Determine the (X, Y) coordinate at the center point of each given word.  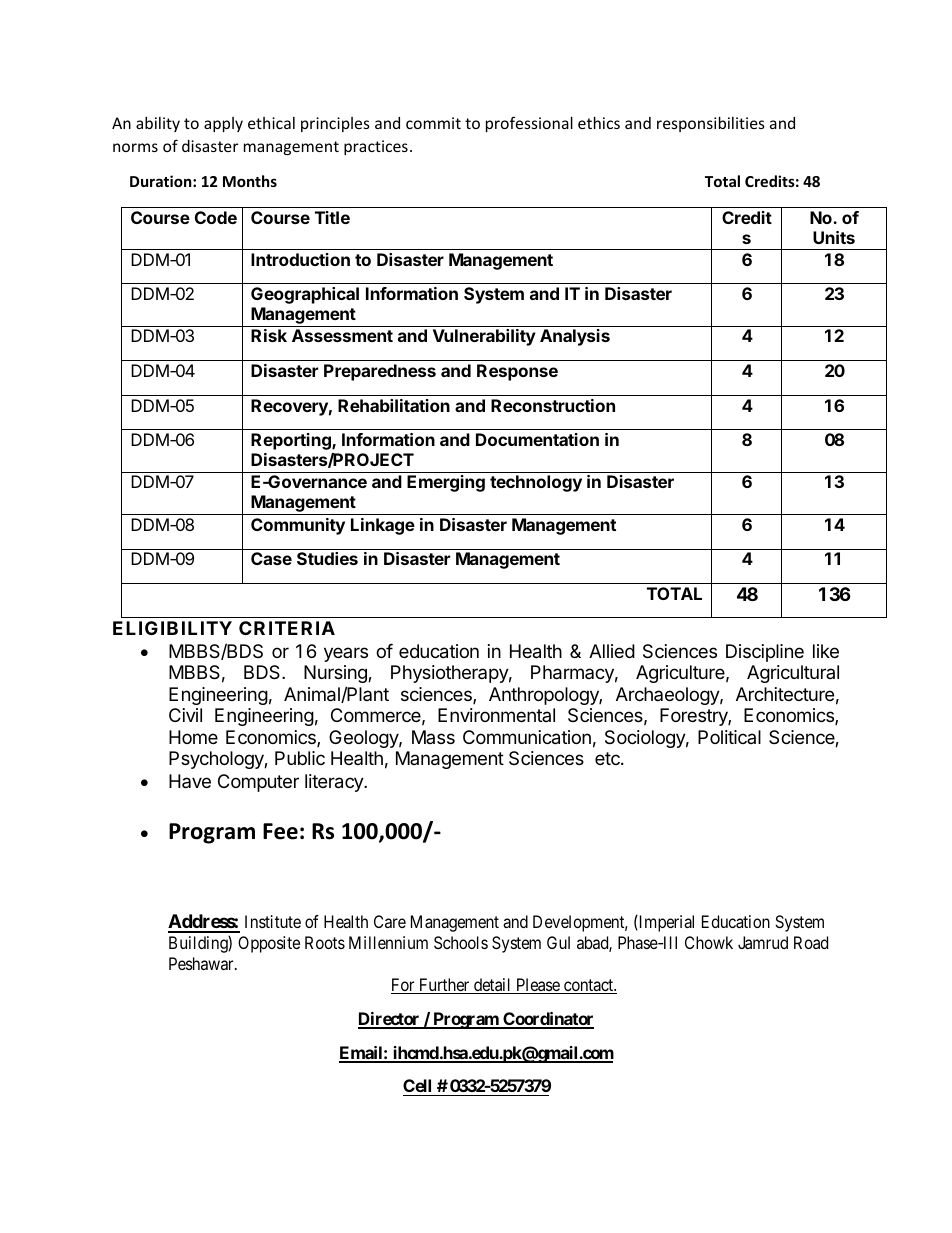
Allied (612, 651)
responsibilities (711, 124)
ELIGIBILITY (172, 628)
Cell (419, 1087)
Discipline (765, 653)
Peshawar (202, 963)
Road (811, 942)
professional (529, 124)
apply (223, 124)
